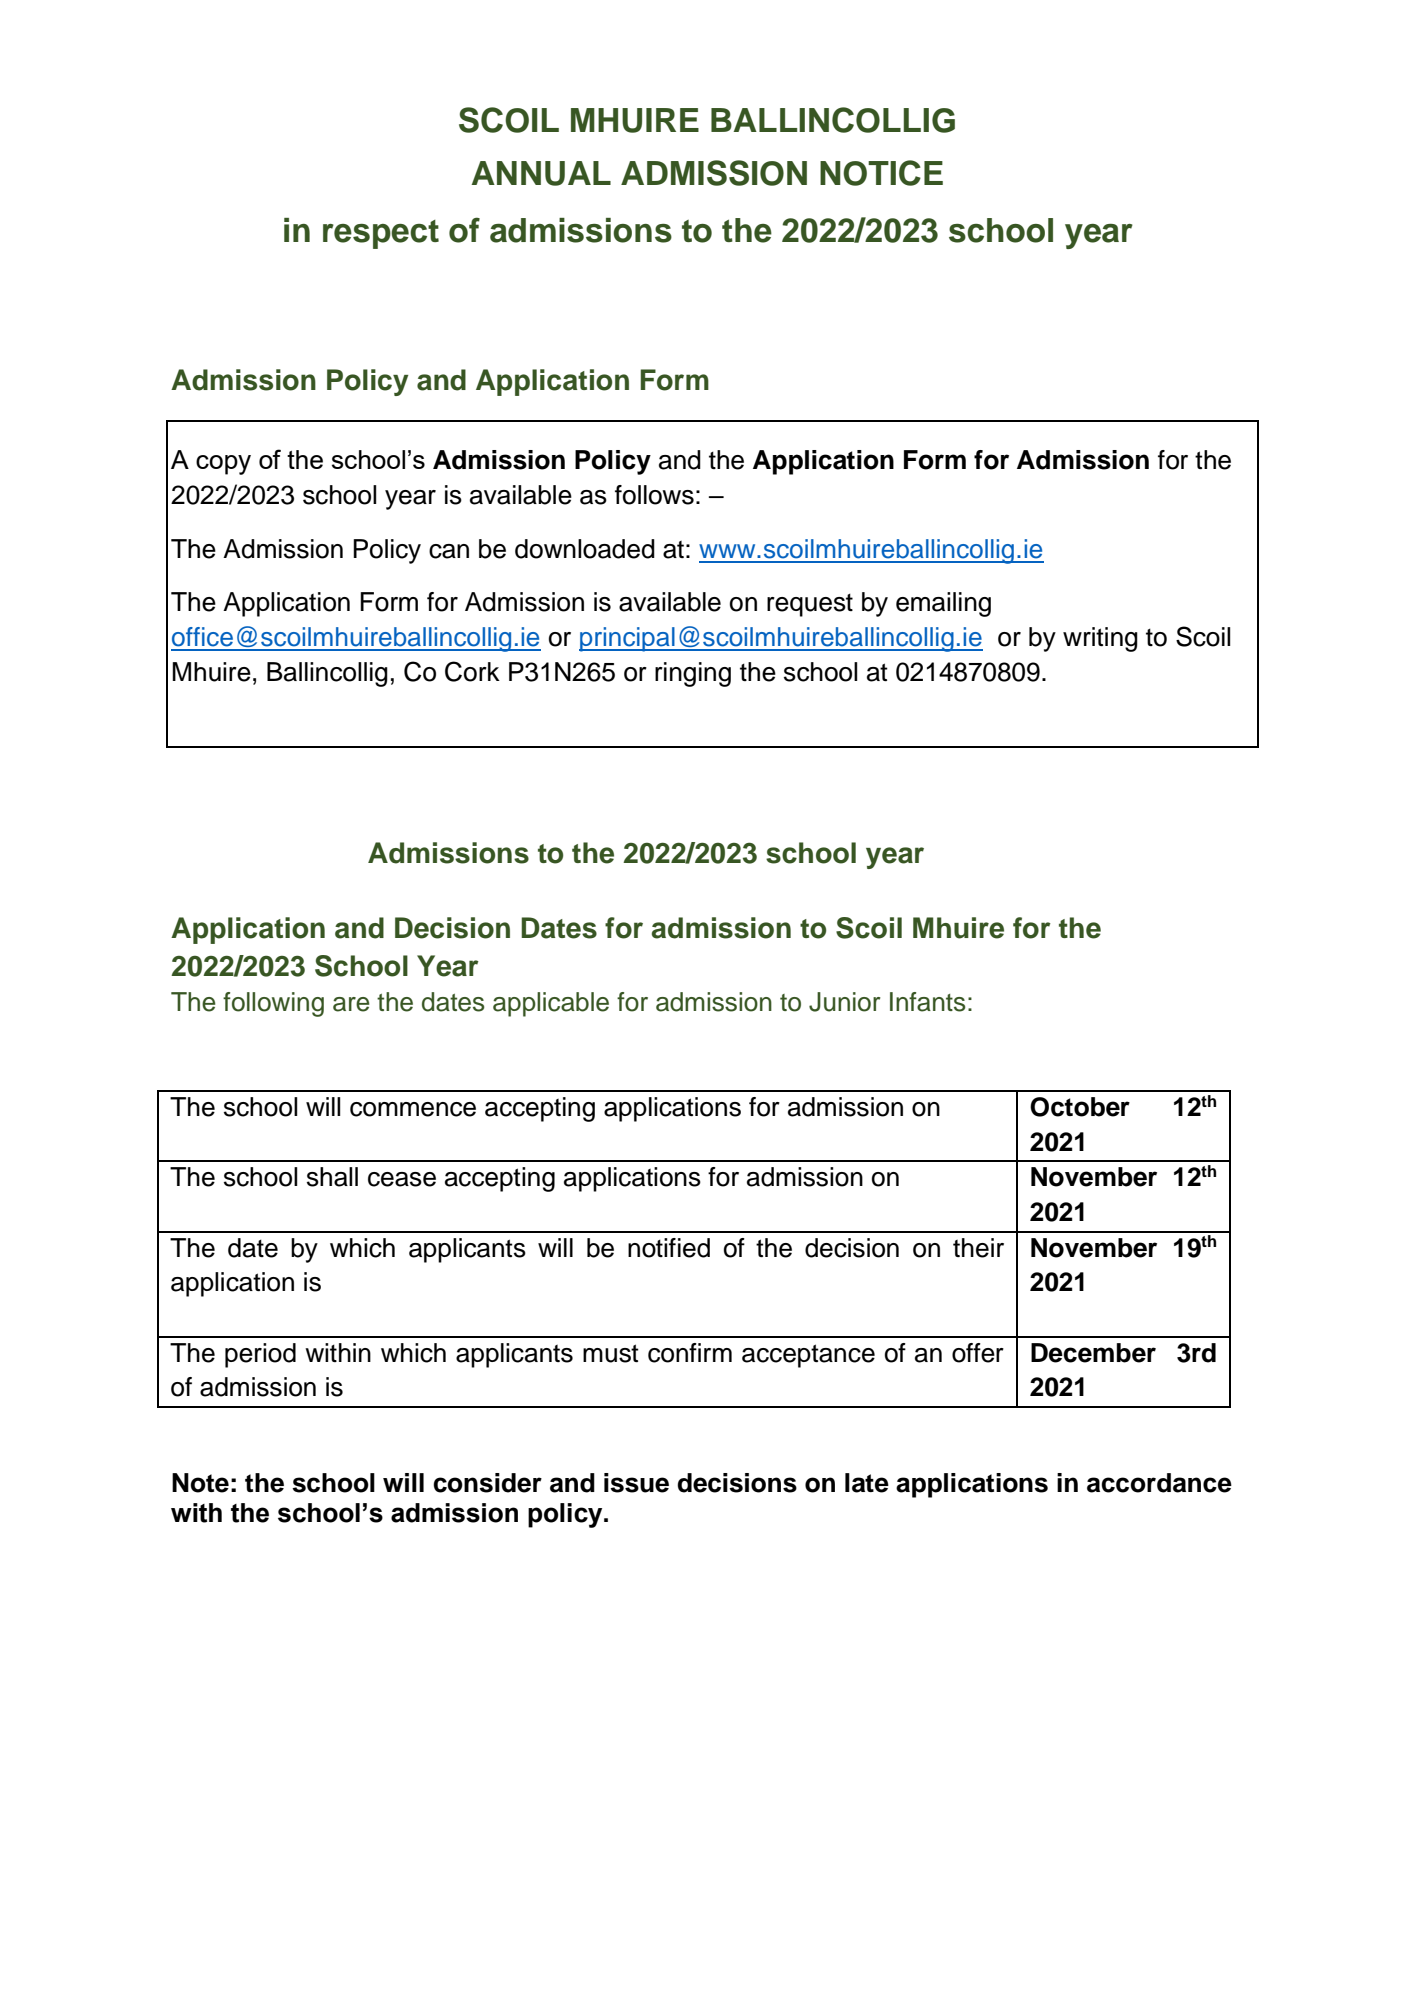 Image resolution: width=1415 pixels, height=2001 pixels. Describe the element at coordinates (541, 173) in the image. I see `ANNUAL` at that location.
